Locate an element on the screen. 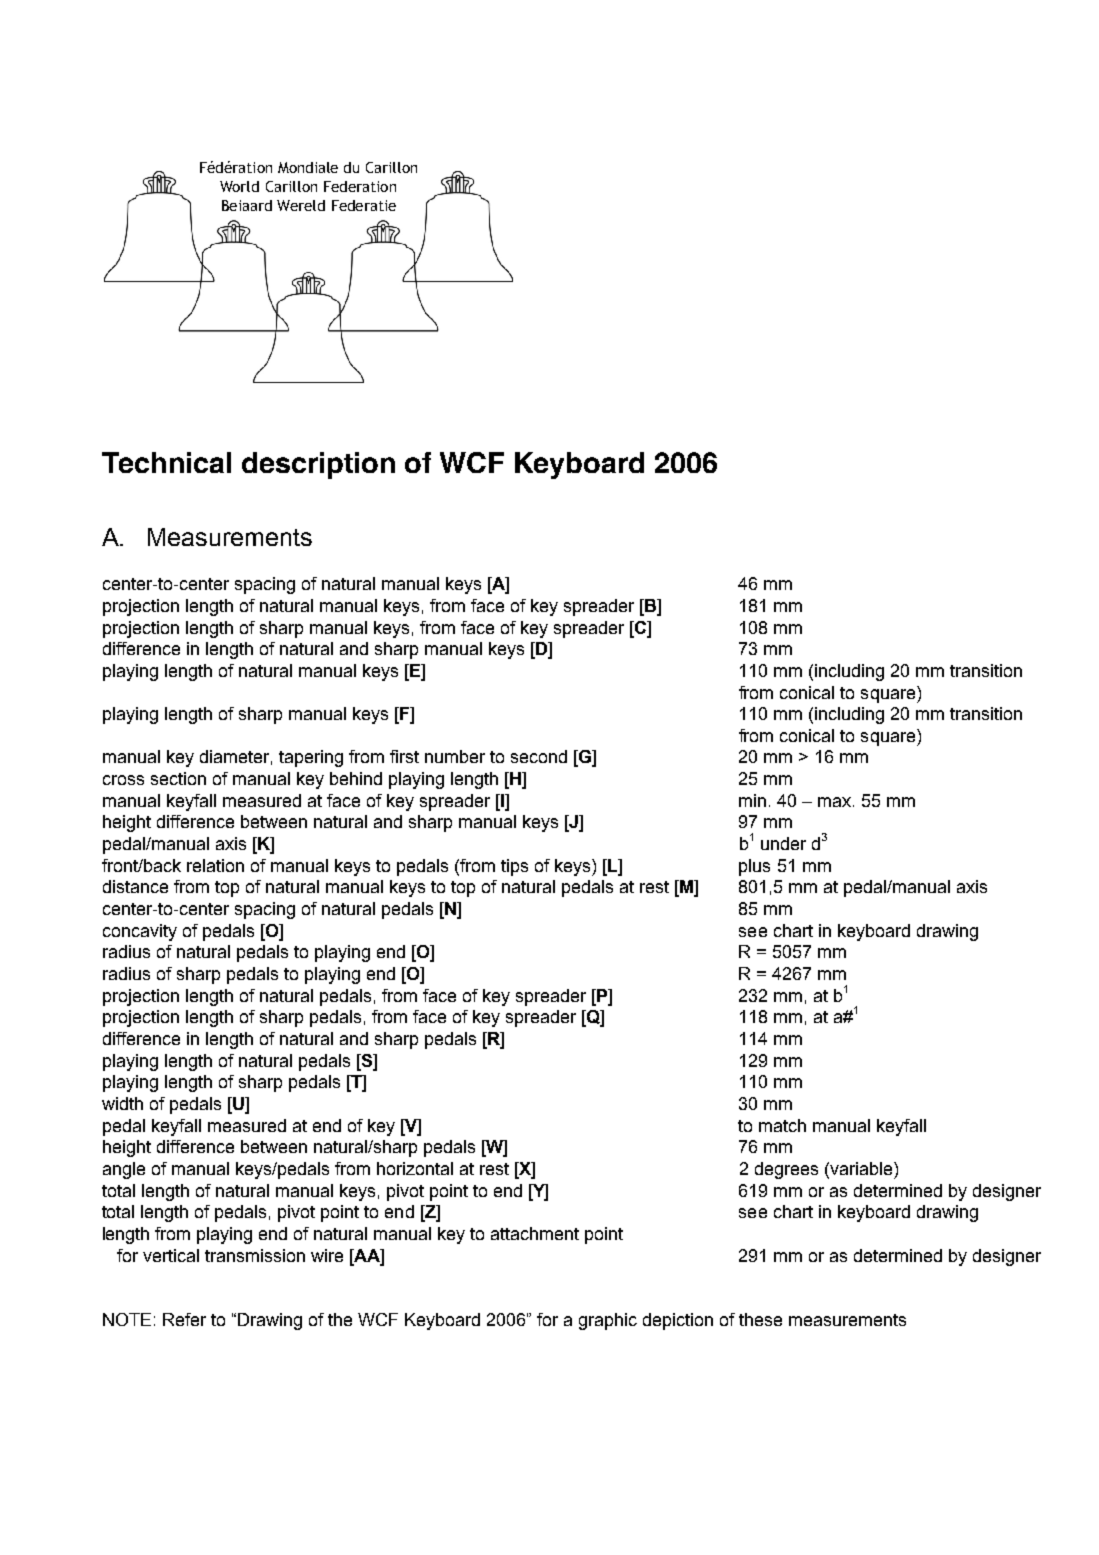  concavity is located at coordinates (140, 932).
